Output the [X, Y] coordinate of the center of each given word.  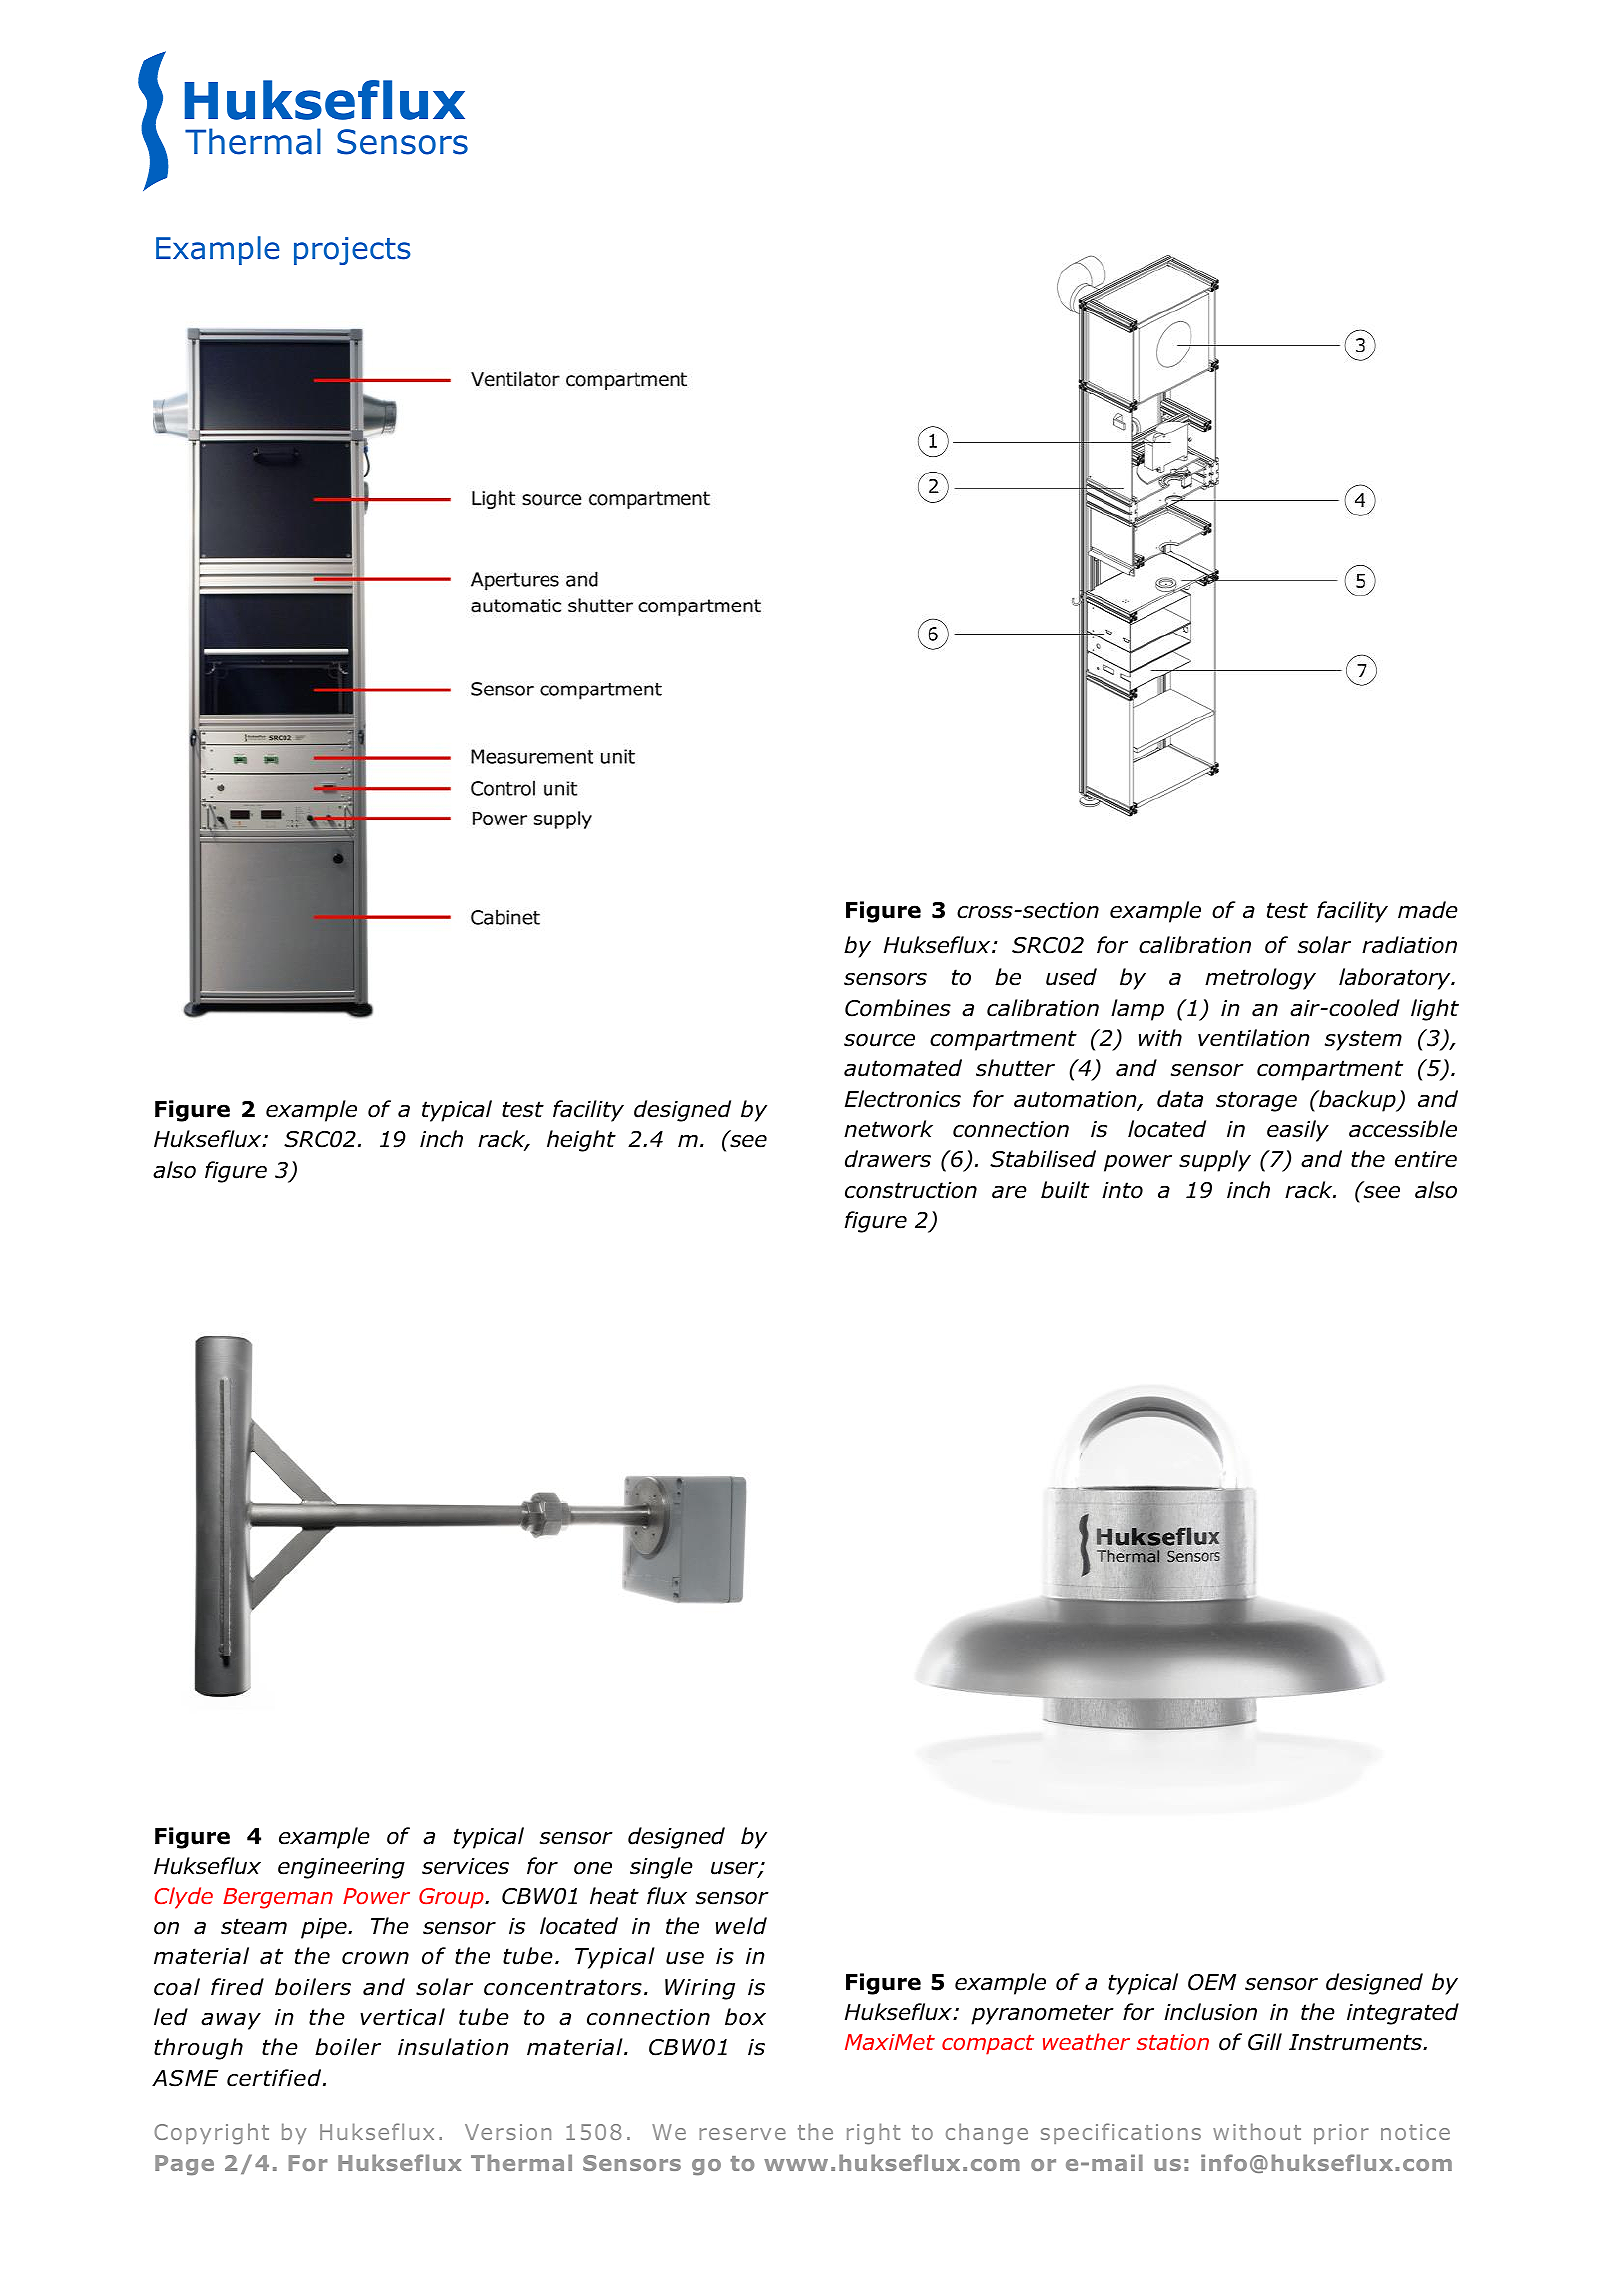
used [1071, 977]
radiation [1409, 945]
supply [1215, 1161]
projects [352, 251]
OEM [1212, 1982]
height [581, 1141]
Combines [898, 1008]
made [1428, 910]
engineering [341, 1868]
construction [911, 1190]
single [661, 1868]
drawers [888, 1159]
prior [1341, 2134]
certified [275, 2078]
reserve [742, 2134]
